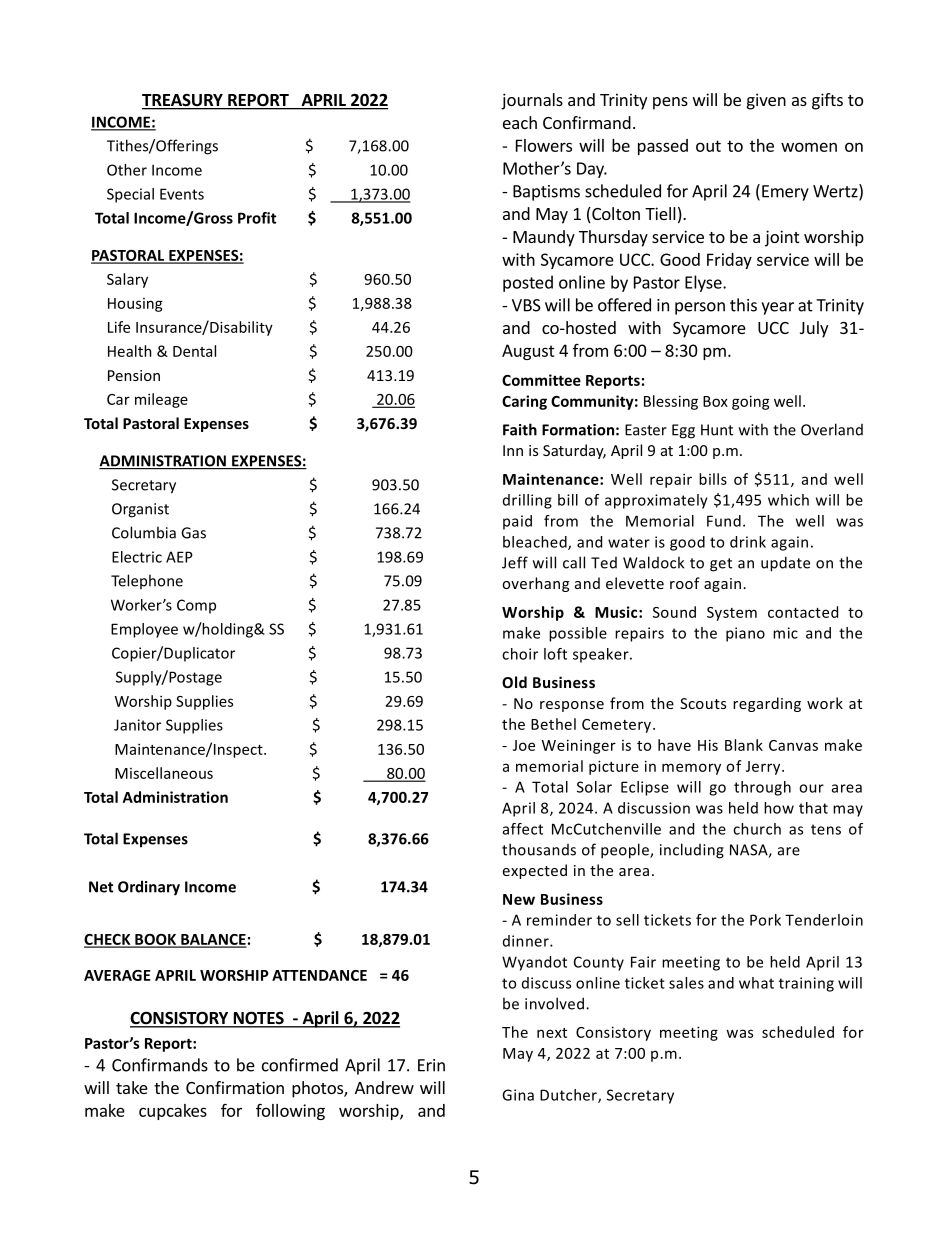 The image size is (952, 1233). What do you see at coordinates (518, 1095) in the screenshot?
I see `Gina` at bounding box center [518, 1095].
